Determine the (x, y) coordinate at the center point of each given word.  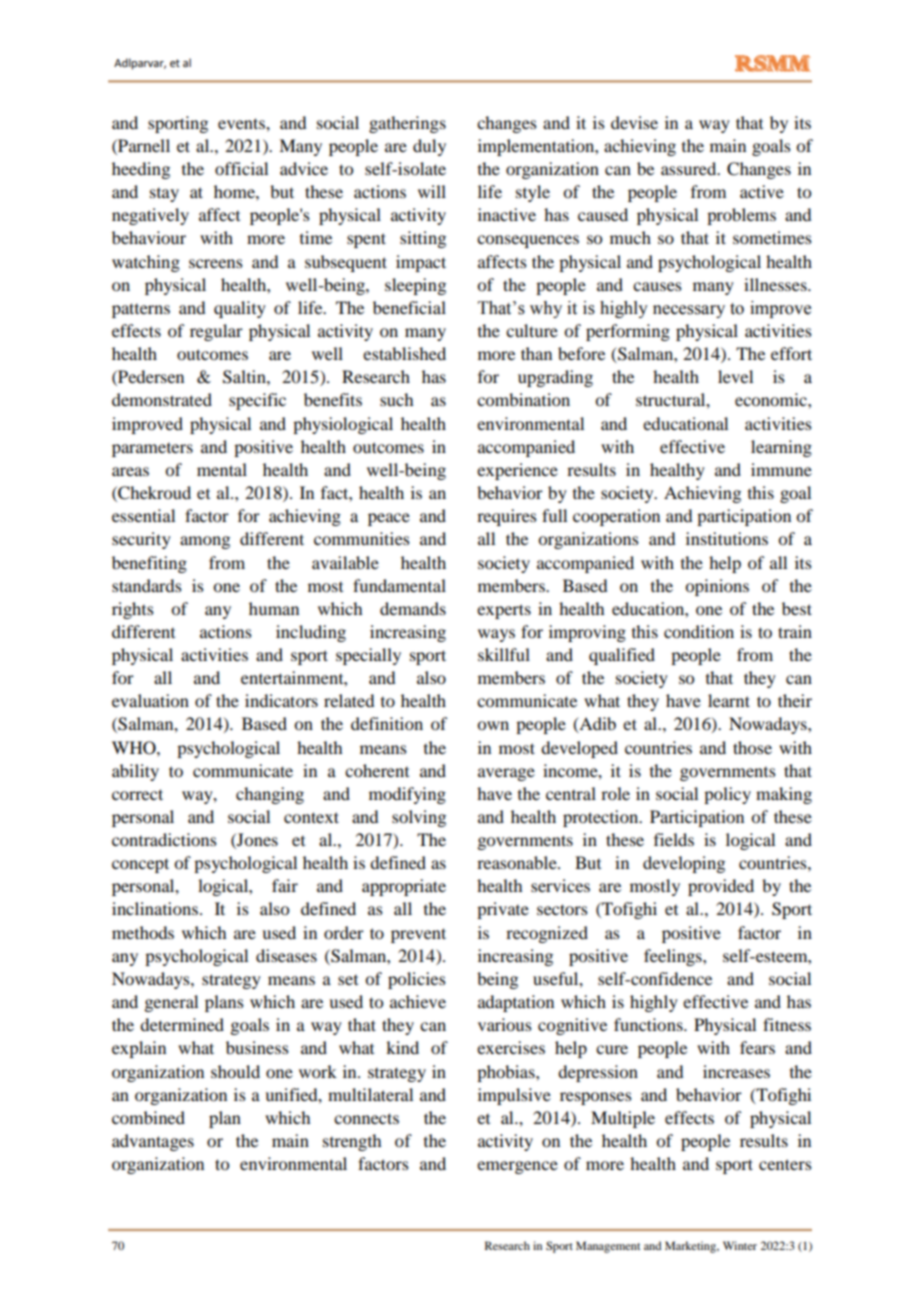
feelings (674, 957)
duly (429, 147)
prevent (418, 935)
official (241, 168)
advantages (153, 1142)
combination (523, 399)
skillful (504, 654)
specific (257, 401)
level (735, 376)
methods (143, 932)
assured (690, 168)
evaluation (150, 700)
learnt (729, 700)
